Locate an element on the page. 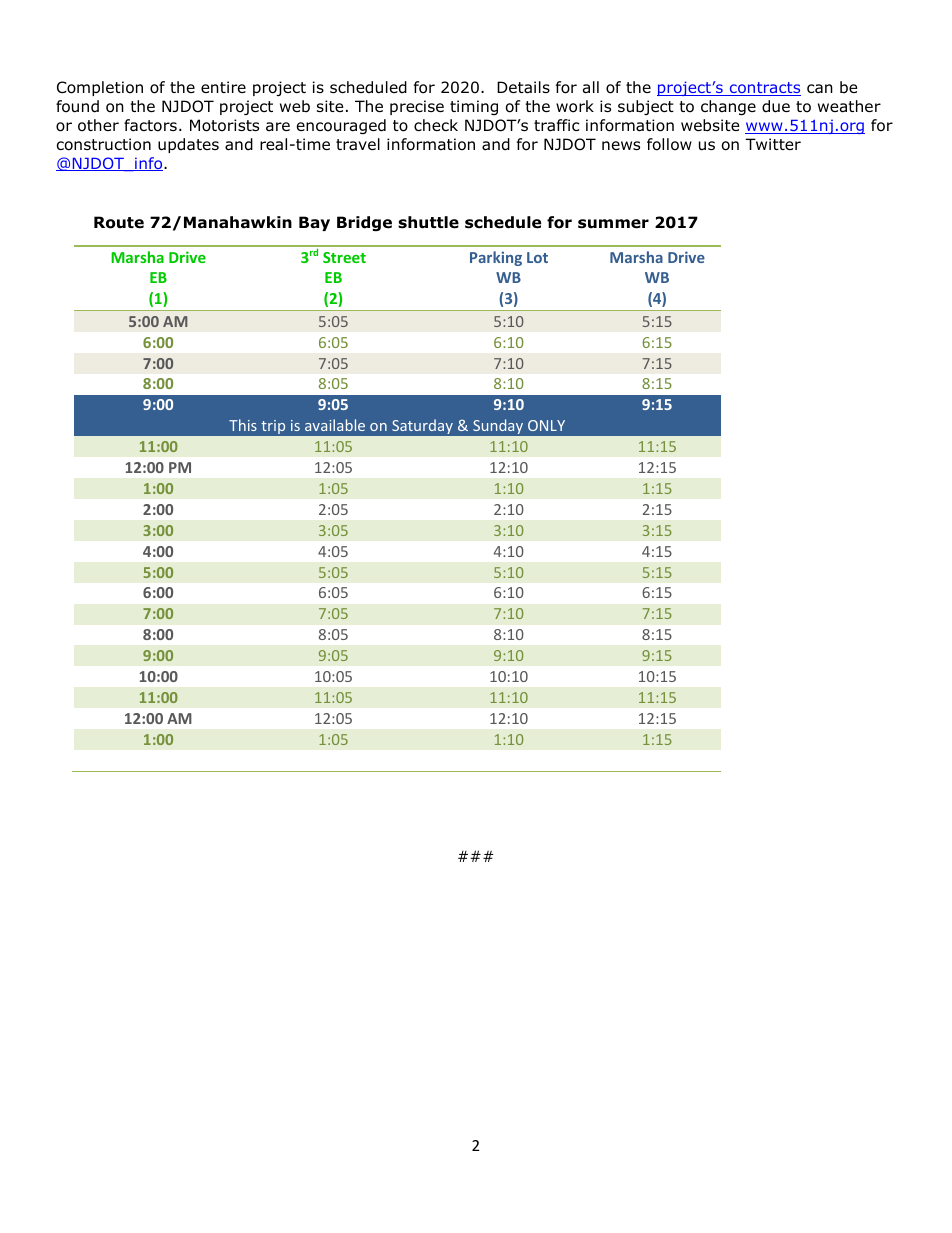 The height and width of the document is (1233, 952). Parking is located at coordinates (496, 258).
